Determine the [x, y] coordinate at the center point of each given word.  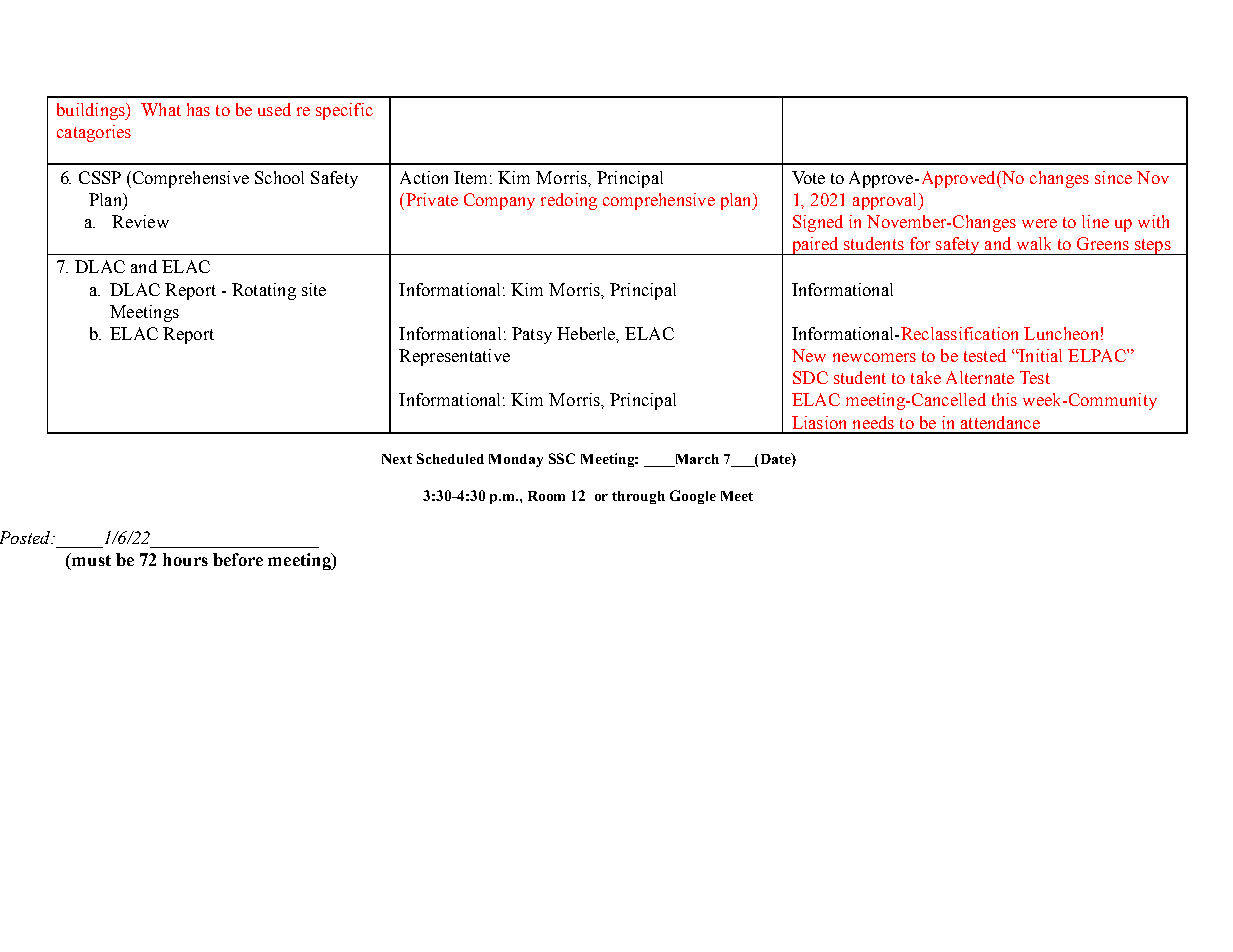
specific [344, 111]
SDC [810, 377]
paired [815, 246]
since [1113, 177]
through [638, 497]
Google [693, 497]
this [1004, 399]
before [238, 559]
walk [1034, 243]
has [198, 109]
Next [397, 459]
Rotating [264, 291]
